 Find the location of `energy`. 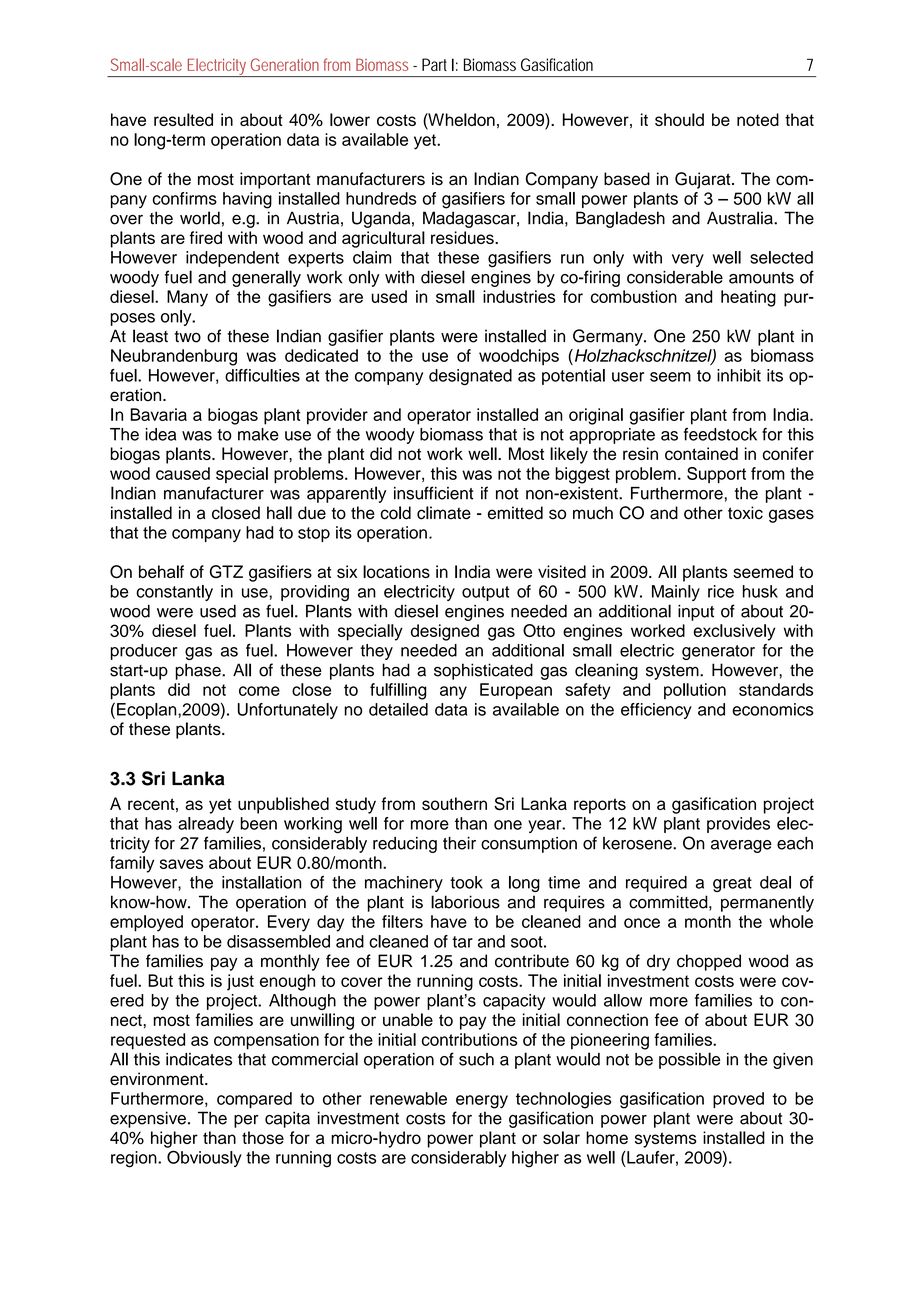

energy is located at coordinates (482, 1102).
